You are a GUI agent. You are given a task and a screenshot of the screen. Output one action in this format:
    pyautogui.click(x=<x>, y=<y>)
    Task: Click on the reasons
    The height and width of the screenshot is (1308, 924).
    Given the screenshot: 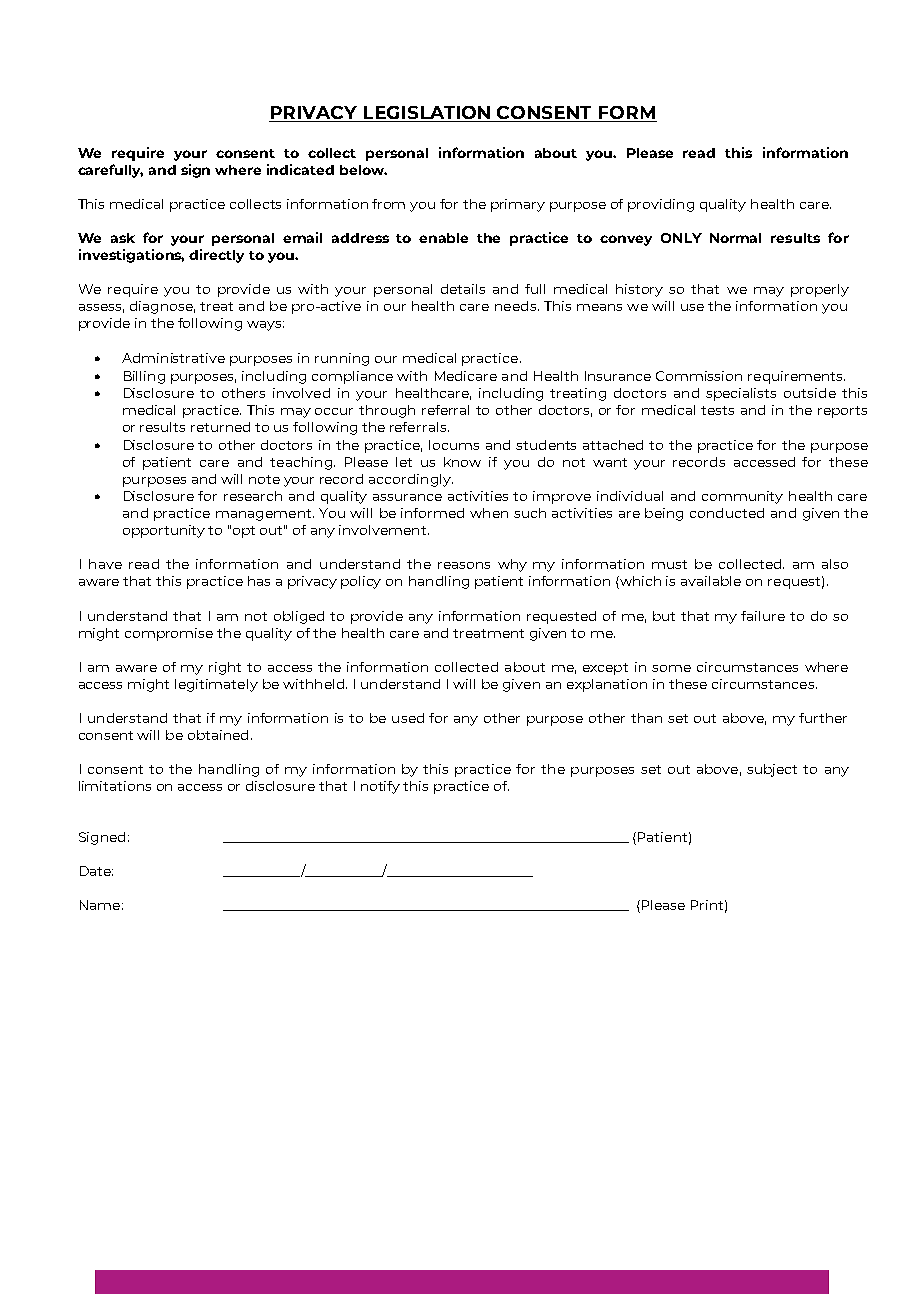 What is the action you would take?
    pyautogui.click(x=464, y=565)
